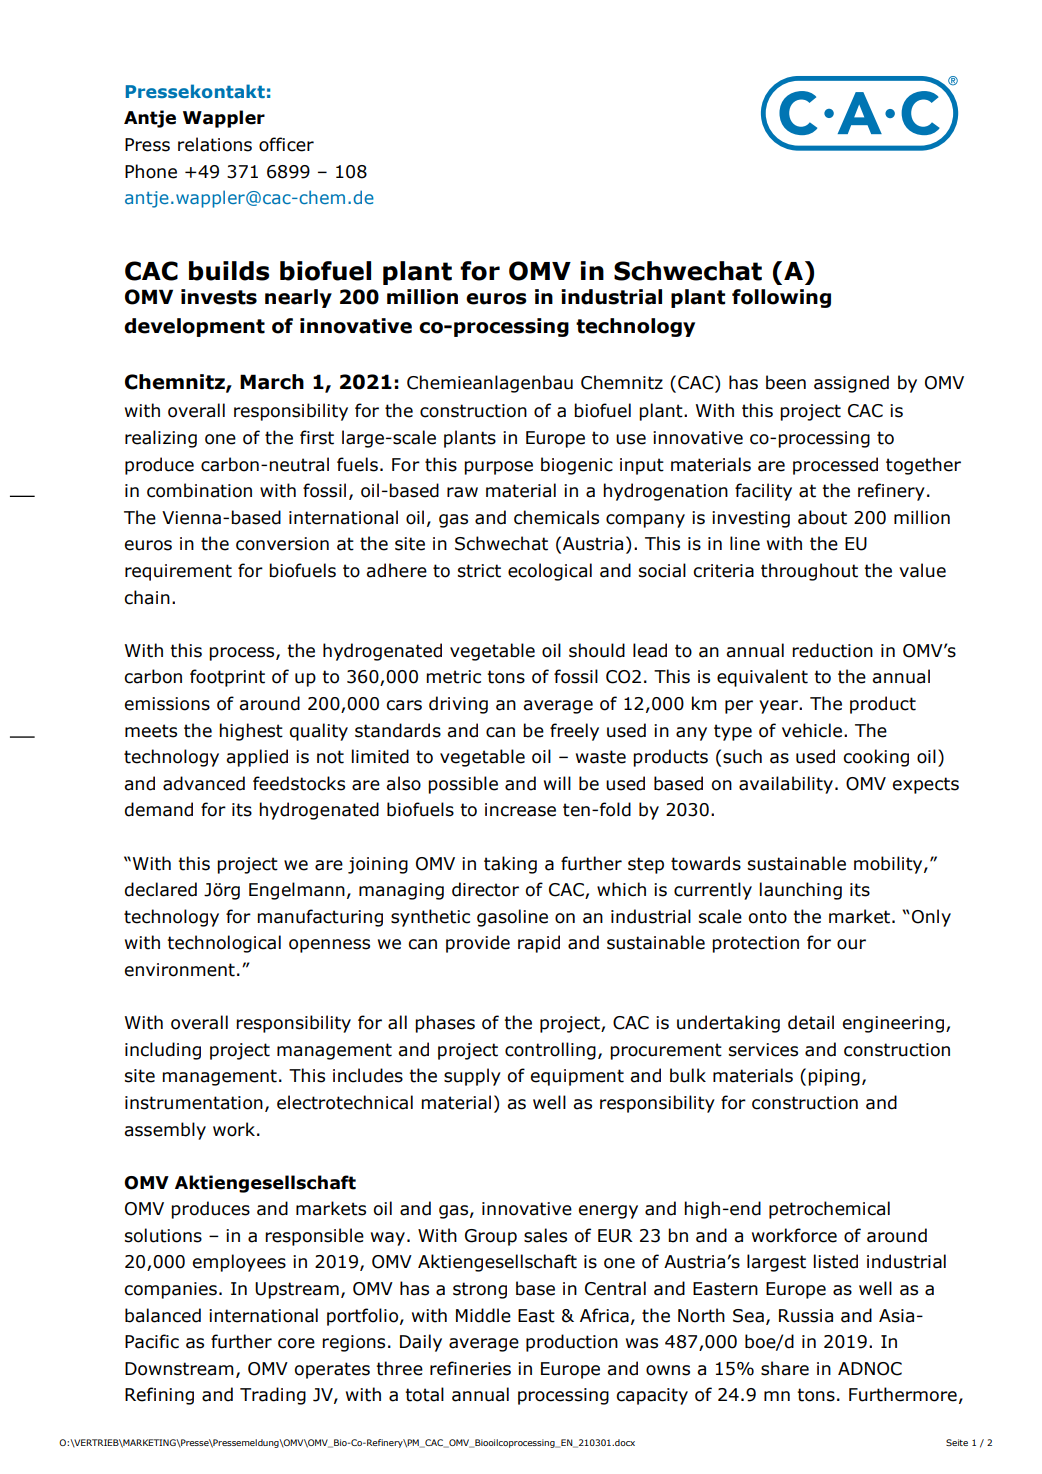 The height and width of the screenshot is (1474, 1042). Describe the element at coordinates (539, 944) in the screenshot. I see `rapid` at that location.
